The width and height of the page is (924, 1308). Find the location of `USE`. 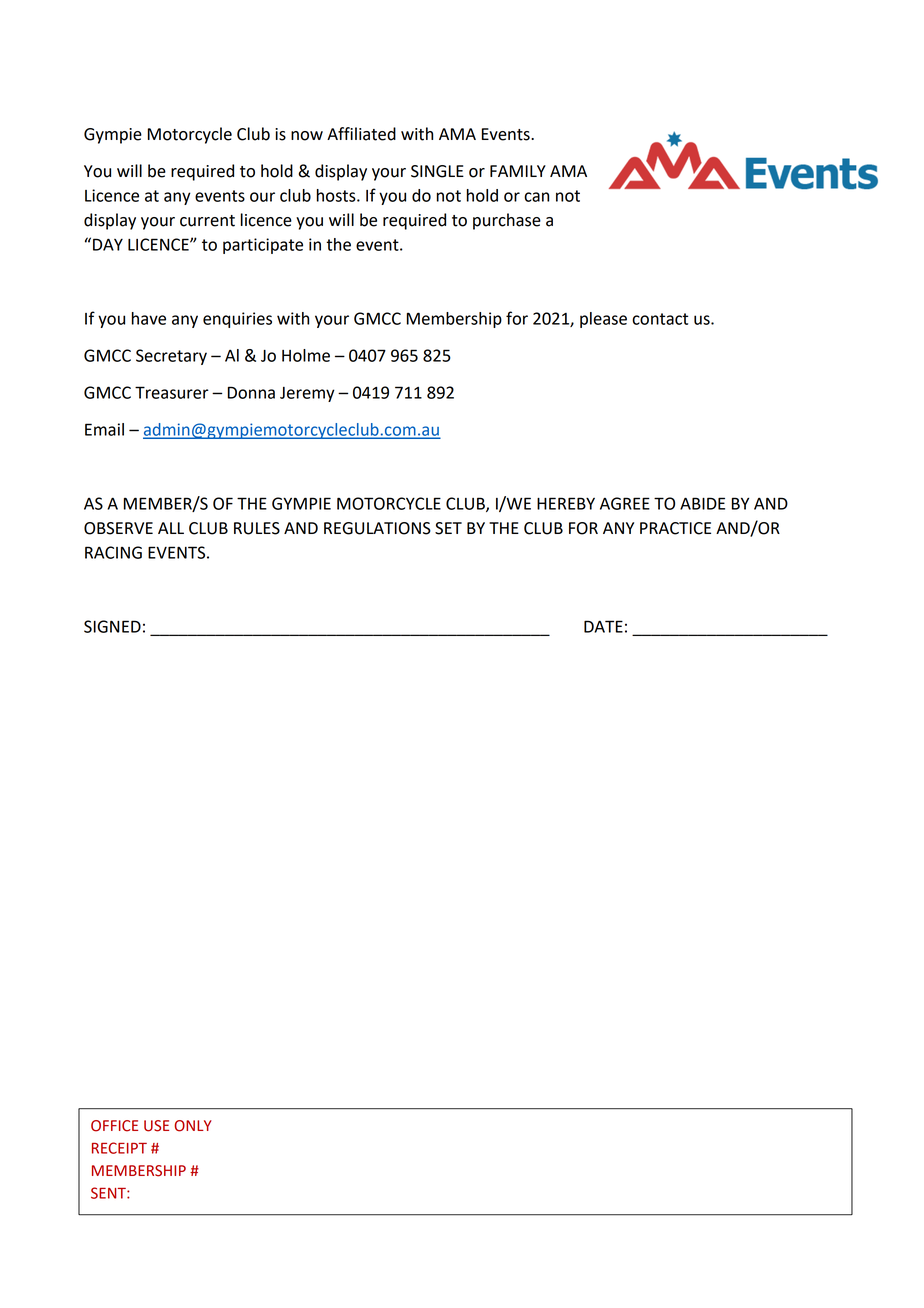

USE is located at coordinates (156, 1126).
